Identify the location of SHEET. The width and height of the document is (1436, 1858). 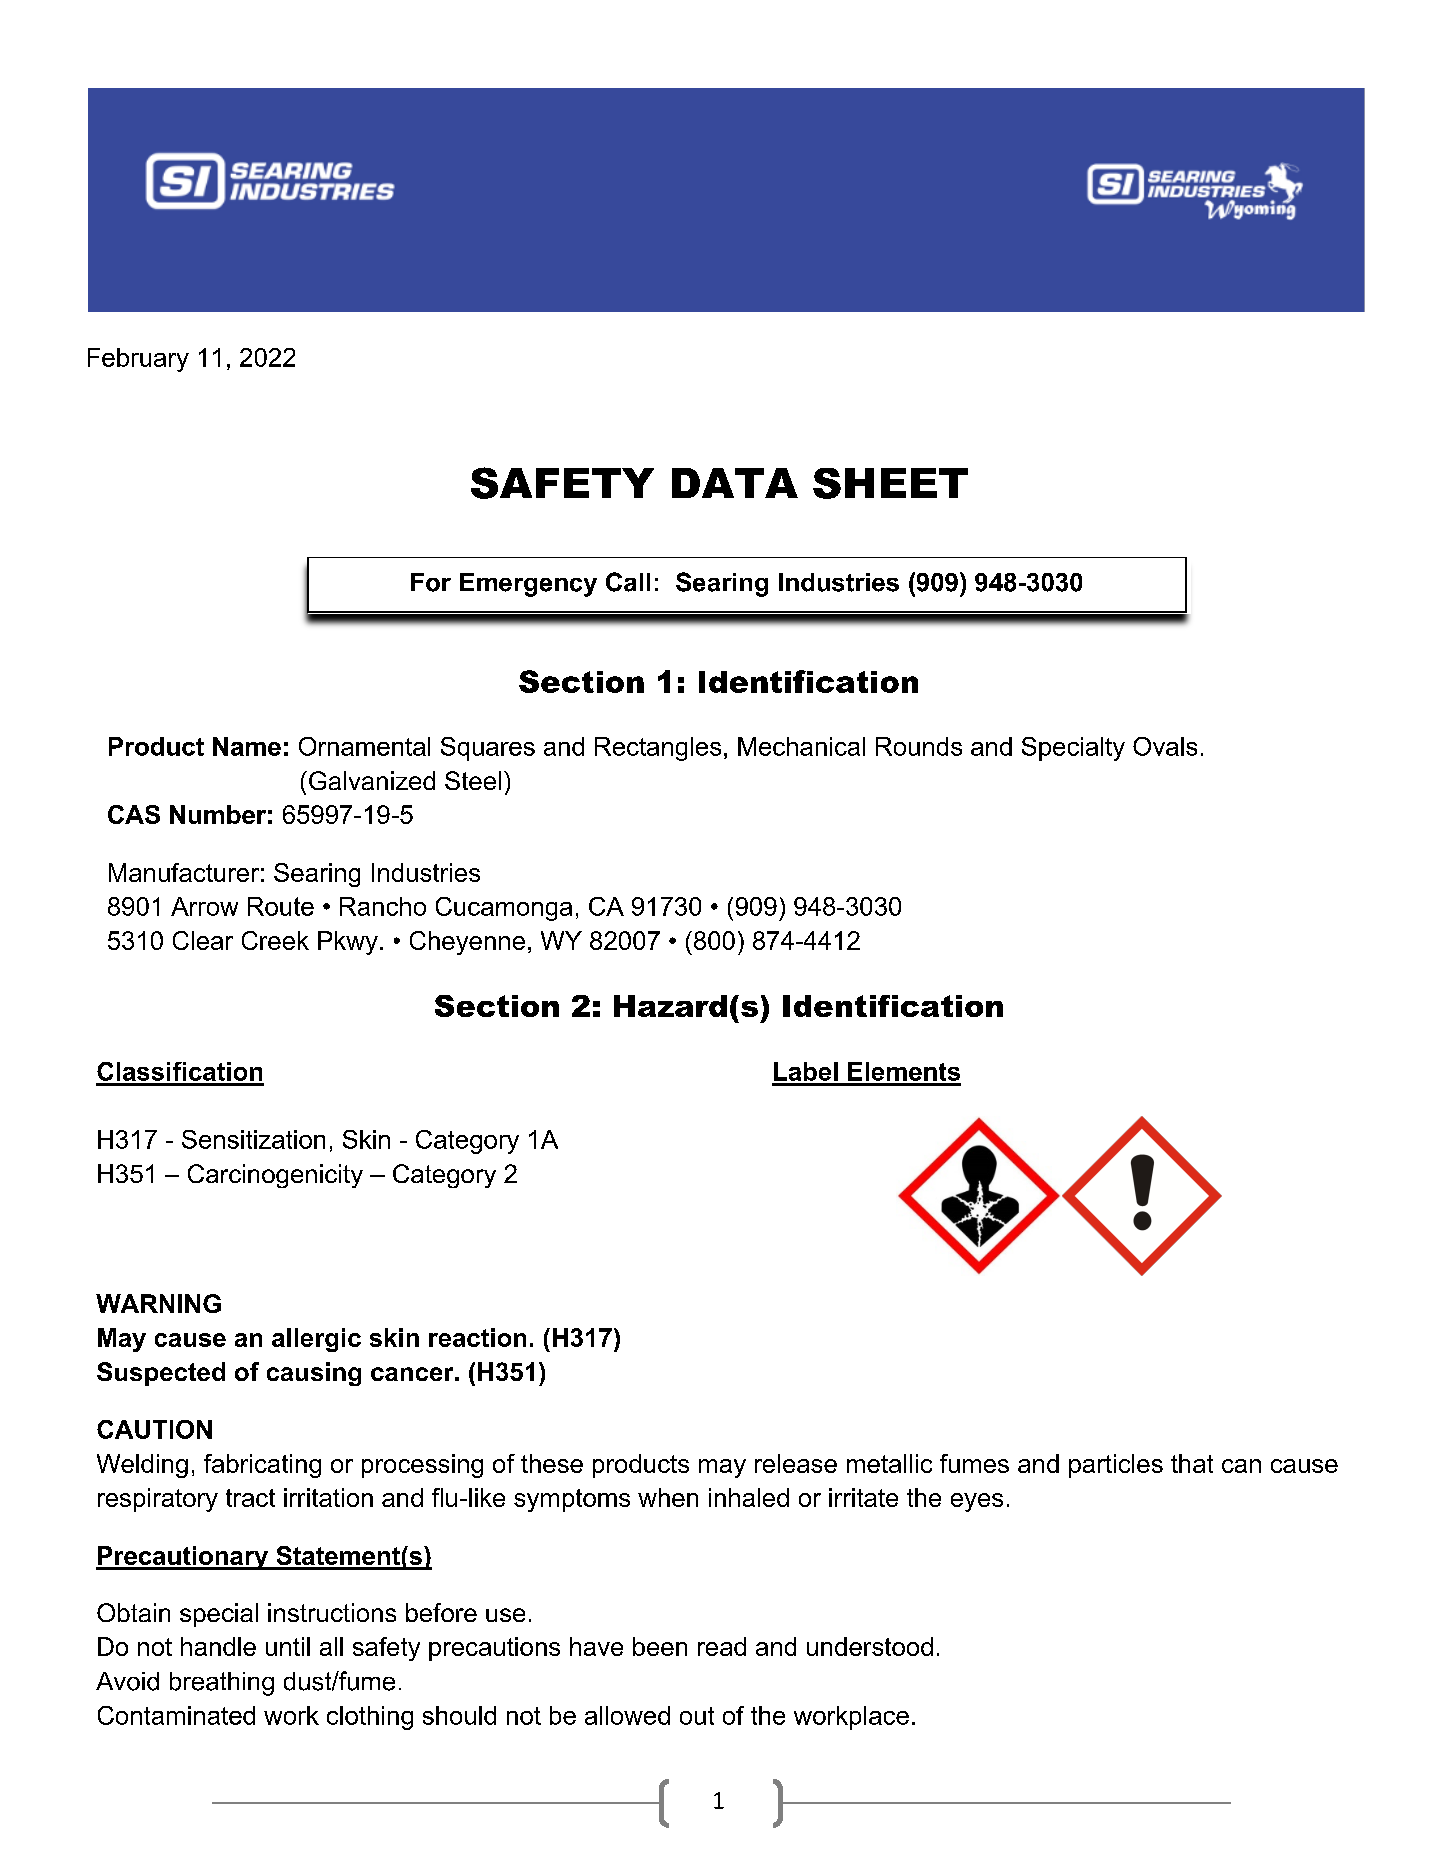
(890, 483).
